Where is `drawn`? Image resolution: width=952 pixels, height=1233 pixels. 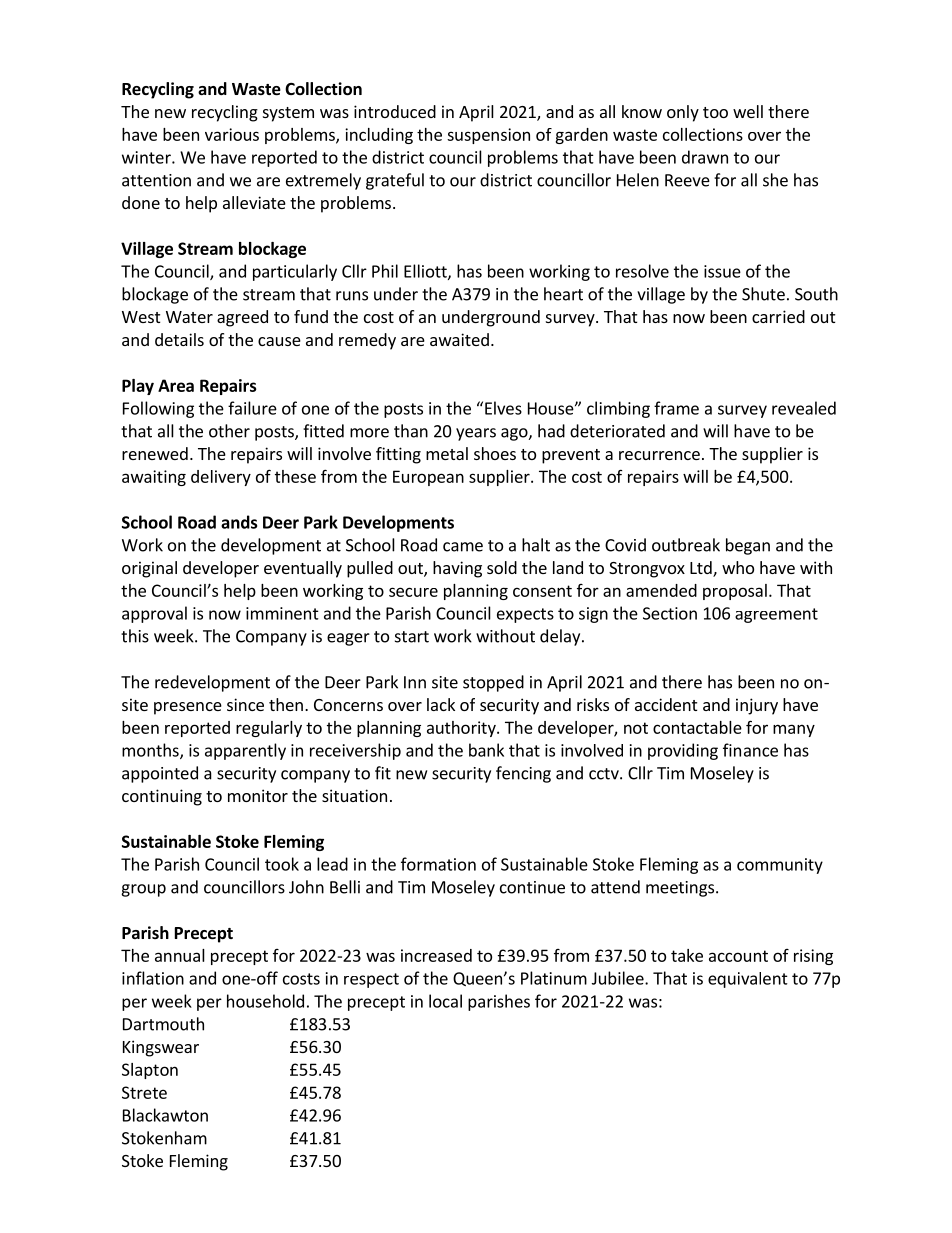
drawn is located at coordinates (705, 157).
